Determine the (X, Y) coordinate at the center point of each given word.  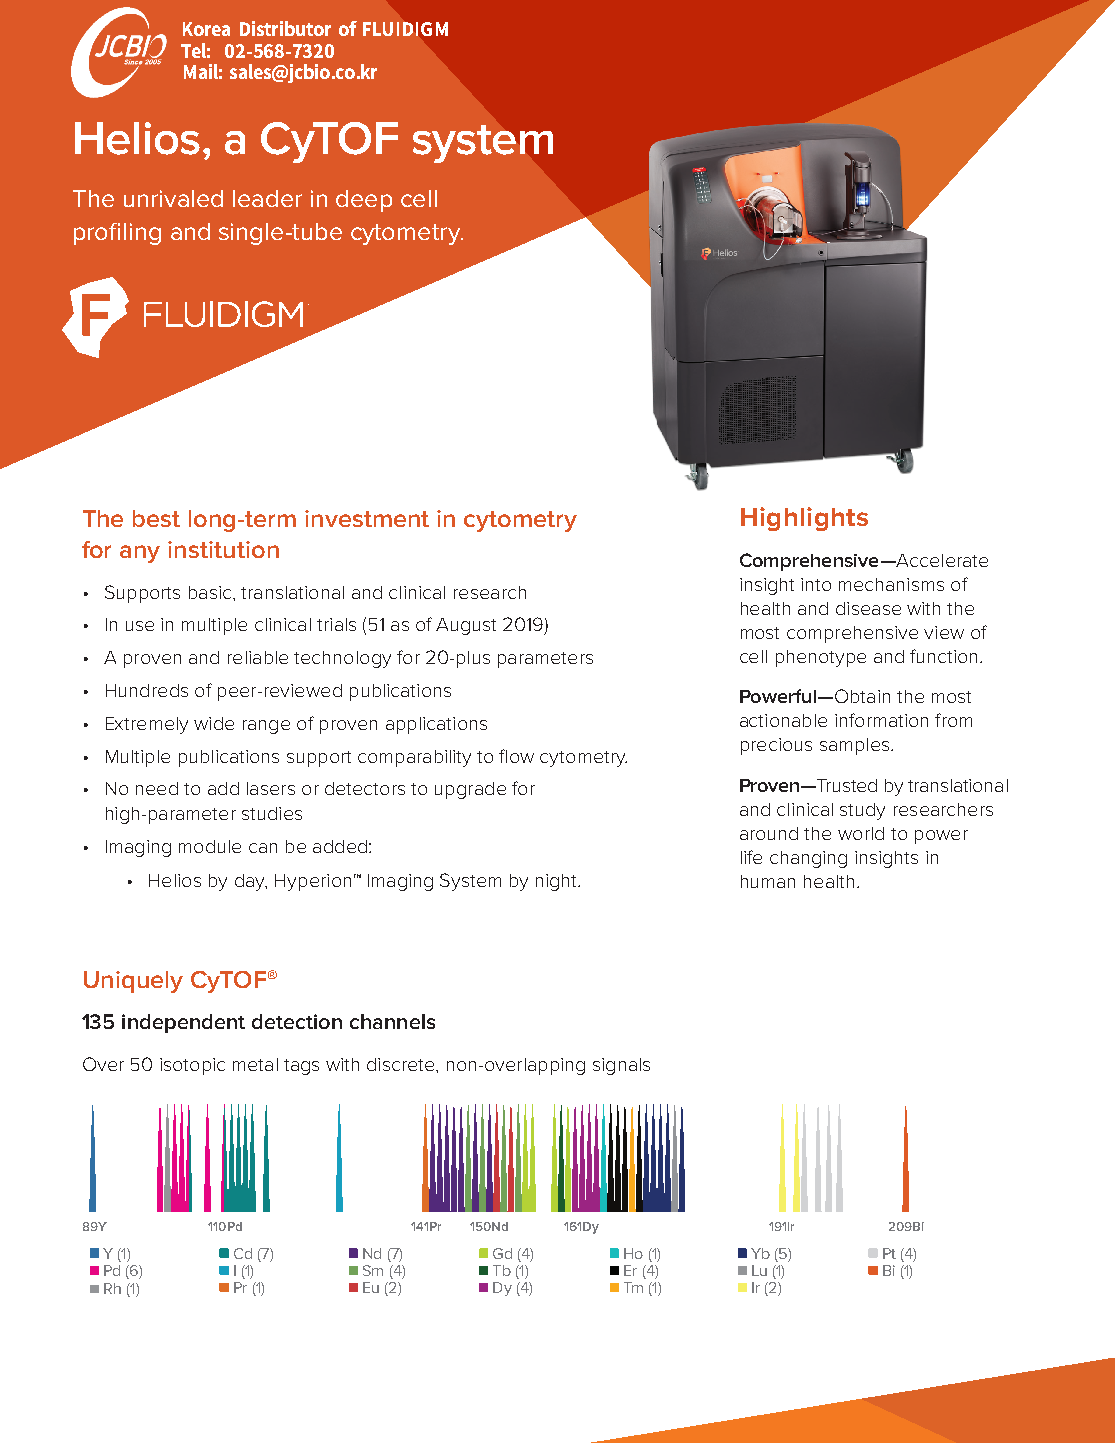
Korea (206, 29)
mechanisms (891, 584)
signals (621, 1066)
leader (267, 198)
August (466, 626)
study (862, 811)
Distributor (285, 28)
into (816, 584)
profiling (117, 234)
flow (516, 756)
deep (364, 201)
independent (183, 1023)
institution (223, 549)
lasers (271, 788)
